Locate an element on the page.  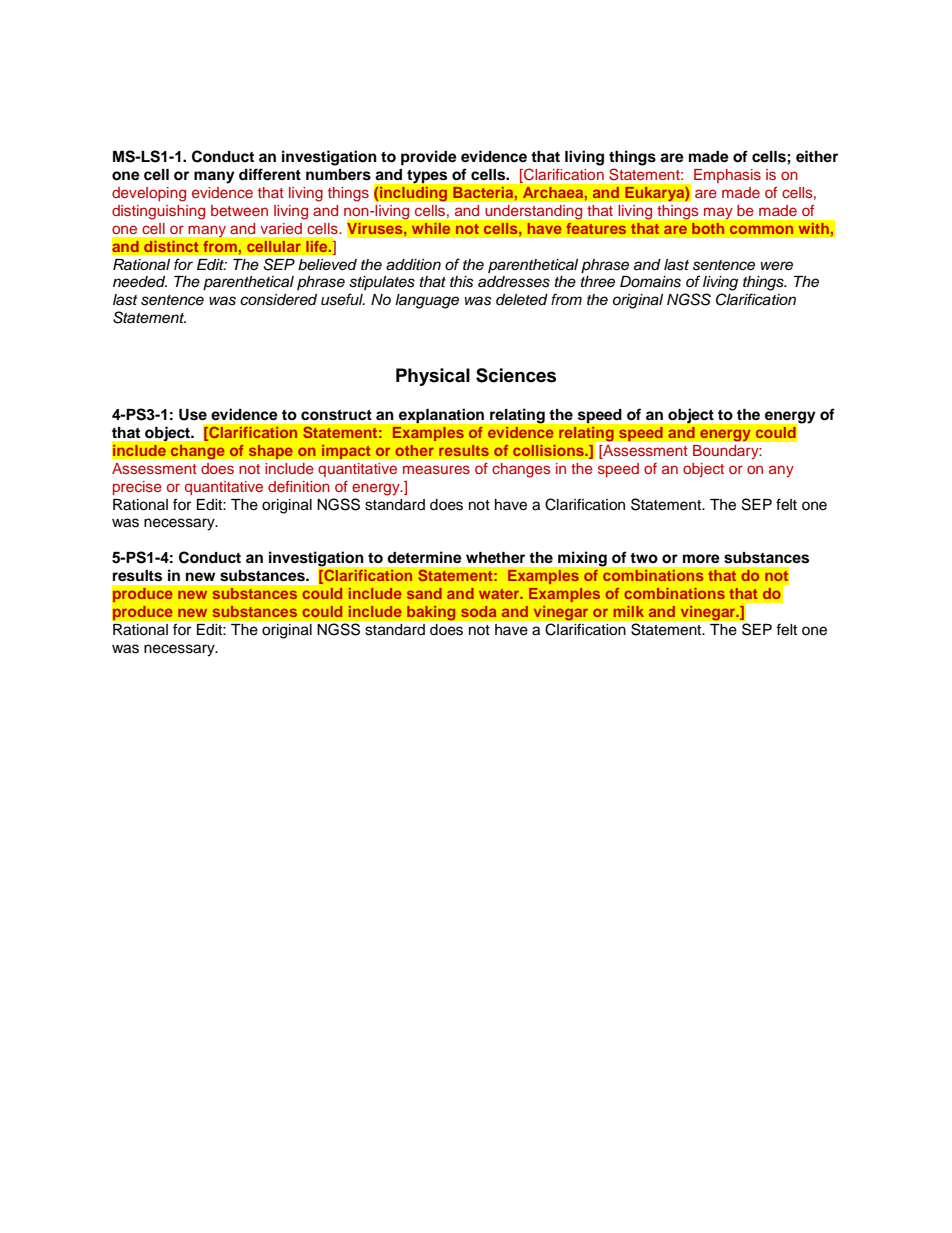
Emphasis is located at coordinates (727, 176).
